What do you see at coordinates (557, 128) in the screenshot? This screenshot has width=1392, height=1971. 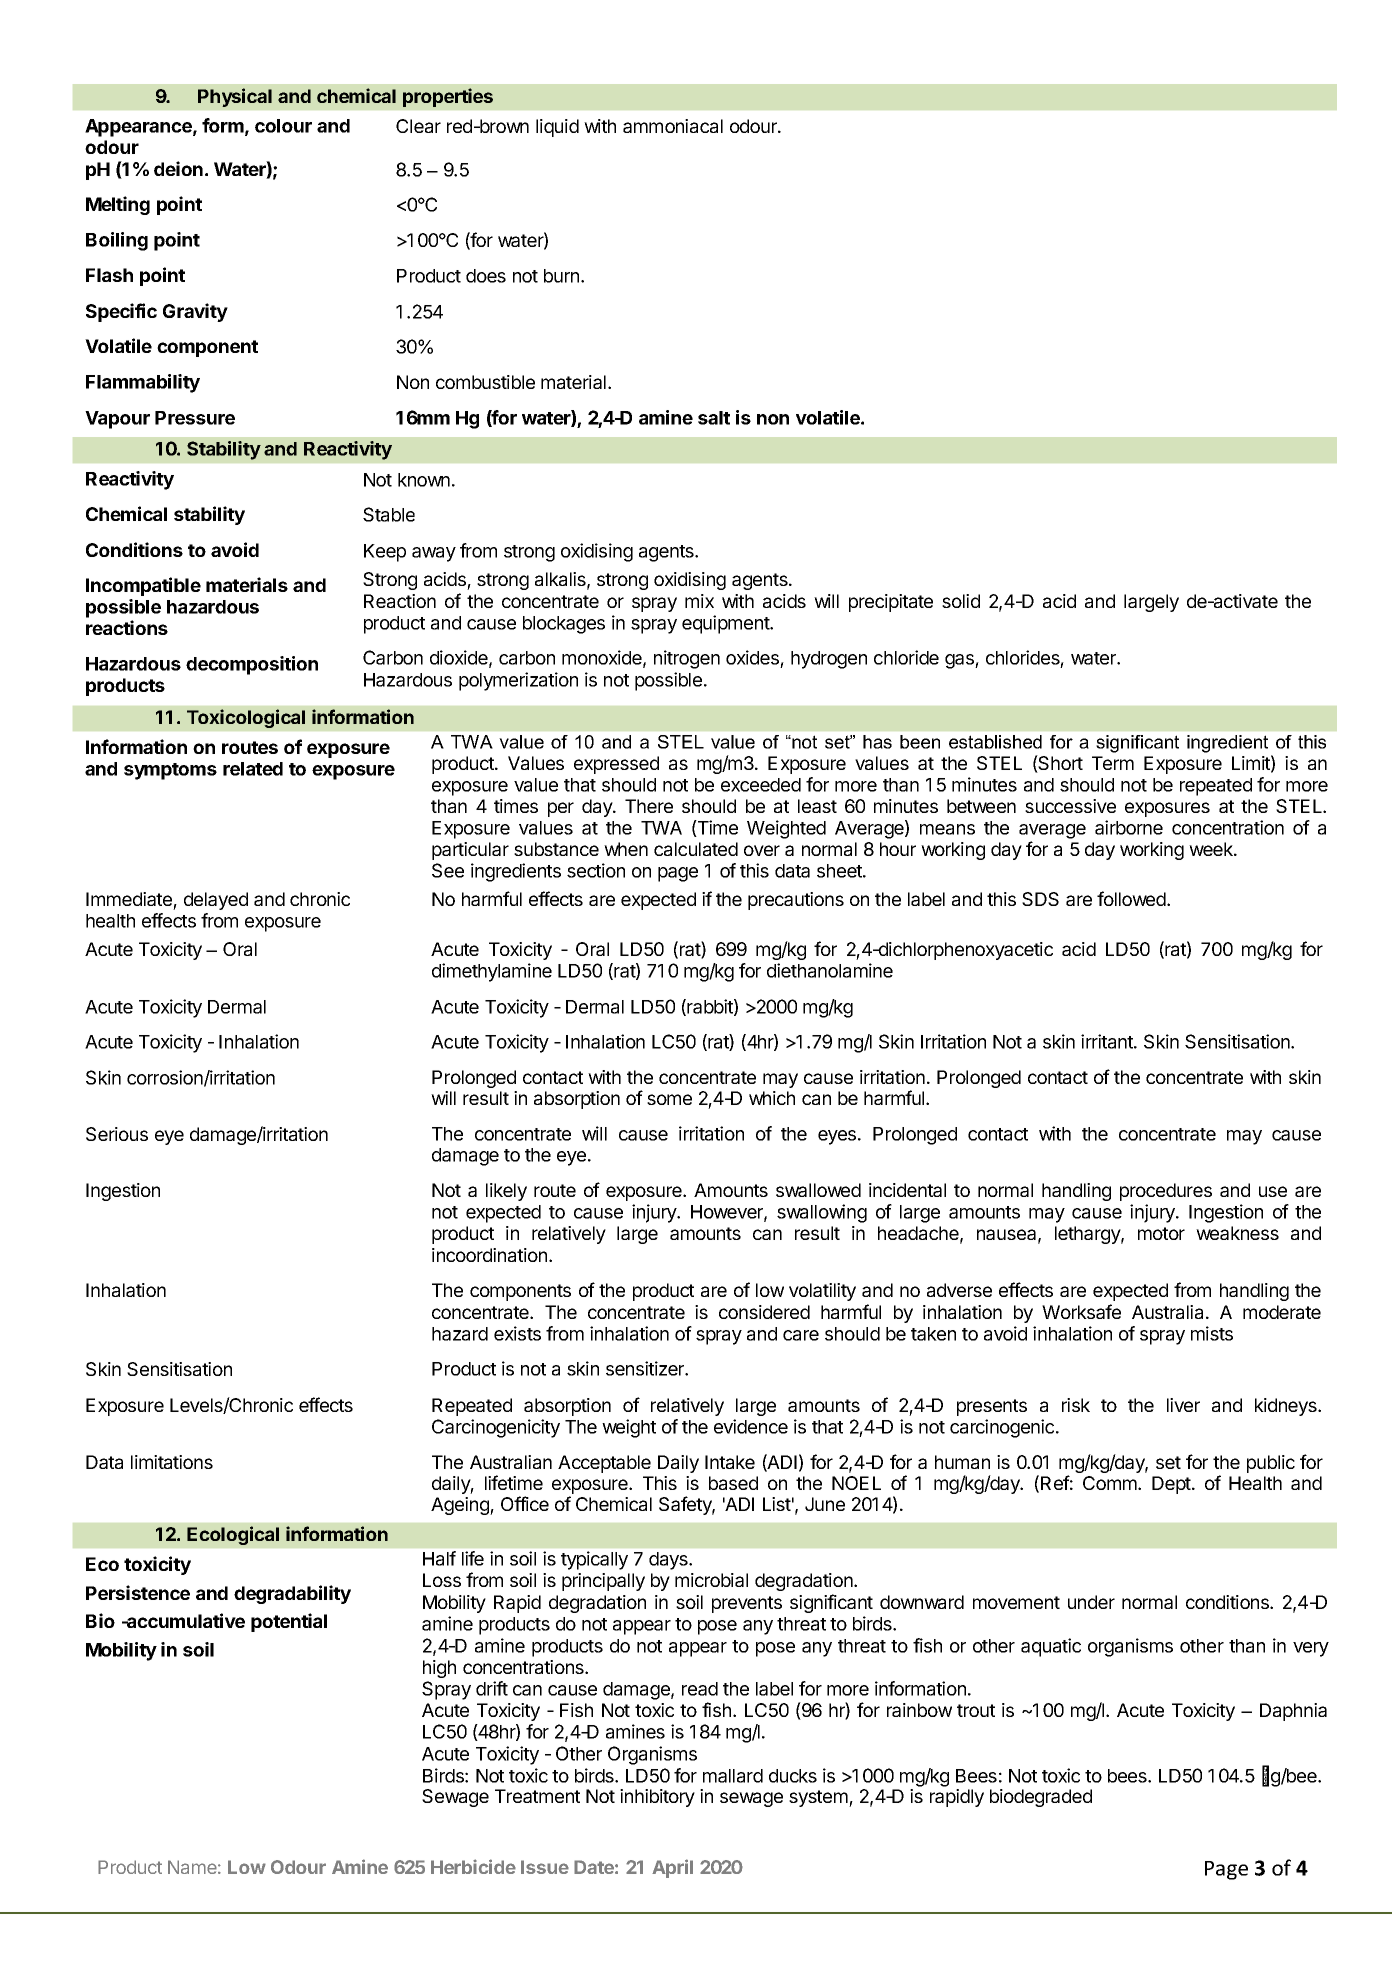 I see `liquid` at bounding box center [557, 128].
